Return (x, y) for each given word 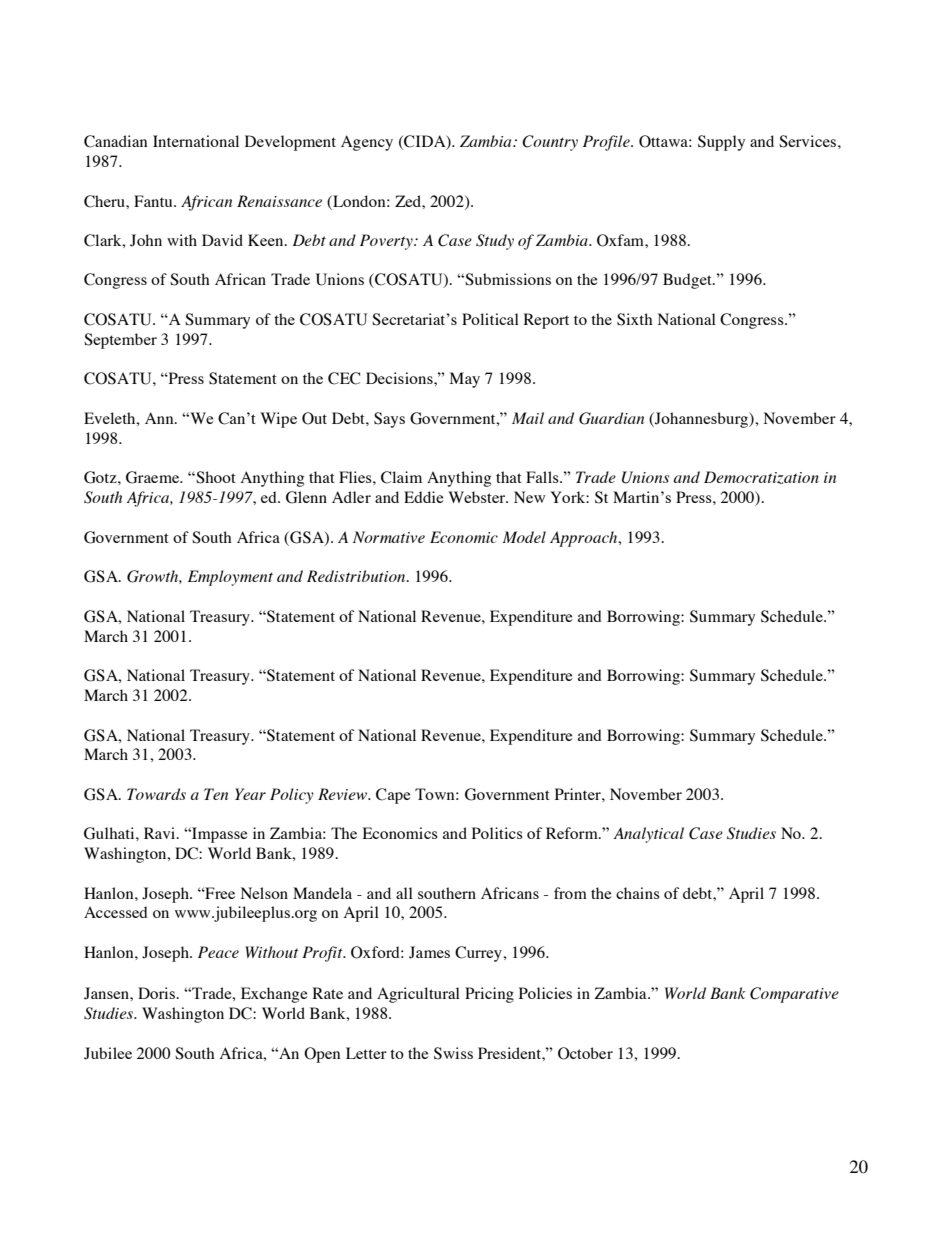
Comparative (794, 995)
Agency (367, 143)
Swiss (453, 1053)
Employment (230, 578)
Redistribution (357, 576)
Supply (721, 143)
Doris (157, 993)
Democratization (761, 477)
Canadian (115, 141)
